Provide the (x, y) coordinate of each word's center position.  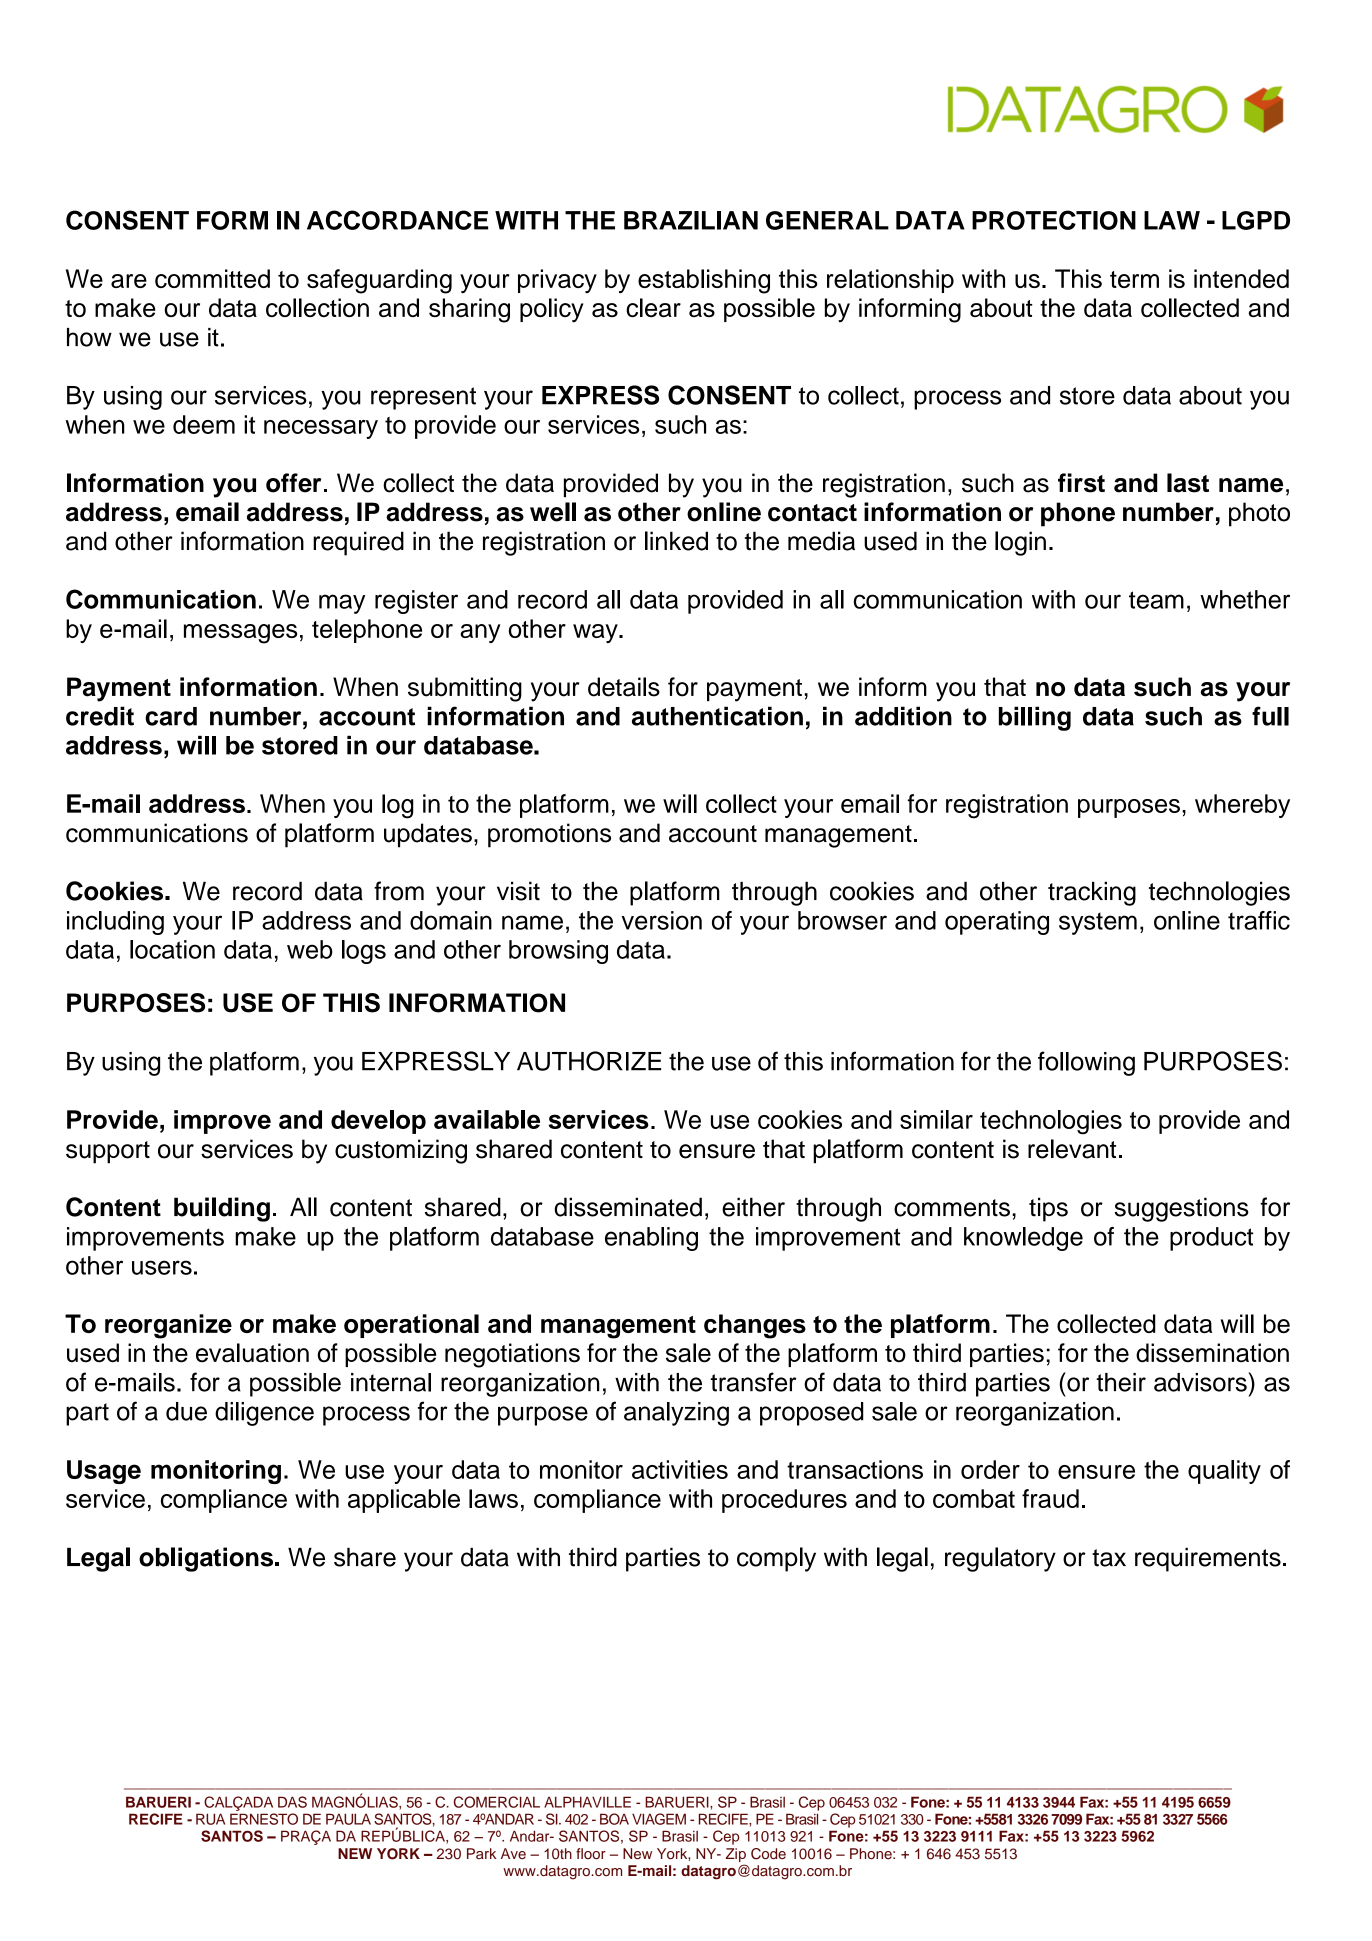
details (624, 687)
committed (212, 278)
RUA (210, 1819)
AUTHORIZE (589, 1061)
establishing (704, 281)
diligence (264, 1414)
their (1121, 1382)
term (1134, 279)
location (172, 949)
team (1156, 600)
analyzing (676, 1414)
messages (240, 634)
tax (1109, 1558)
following (1086, 1063)
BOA (614, 1819)
